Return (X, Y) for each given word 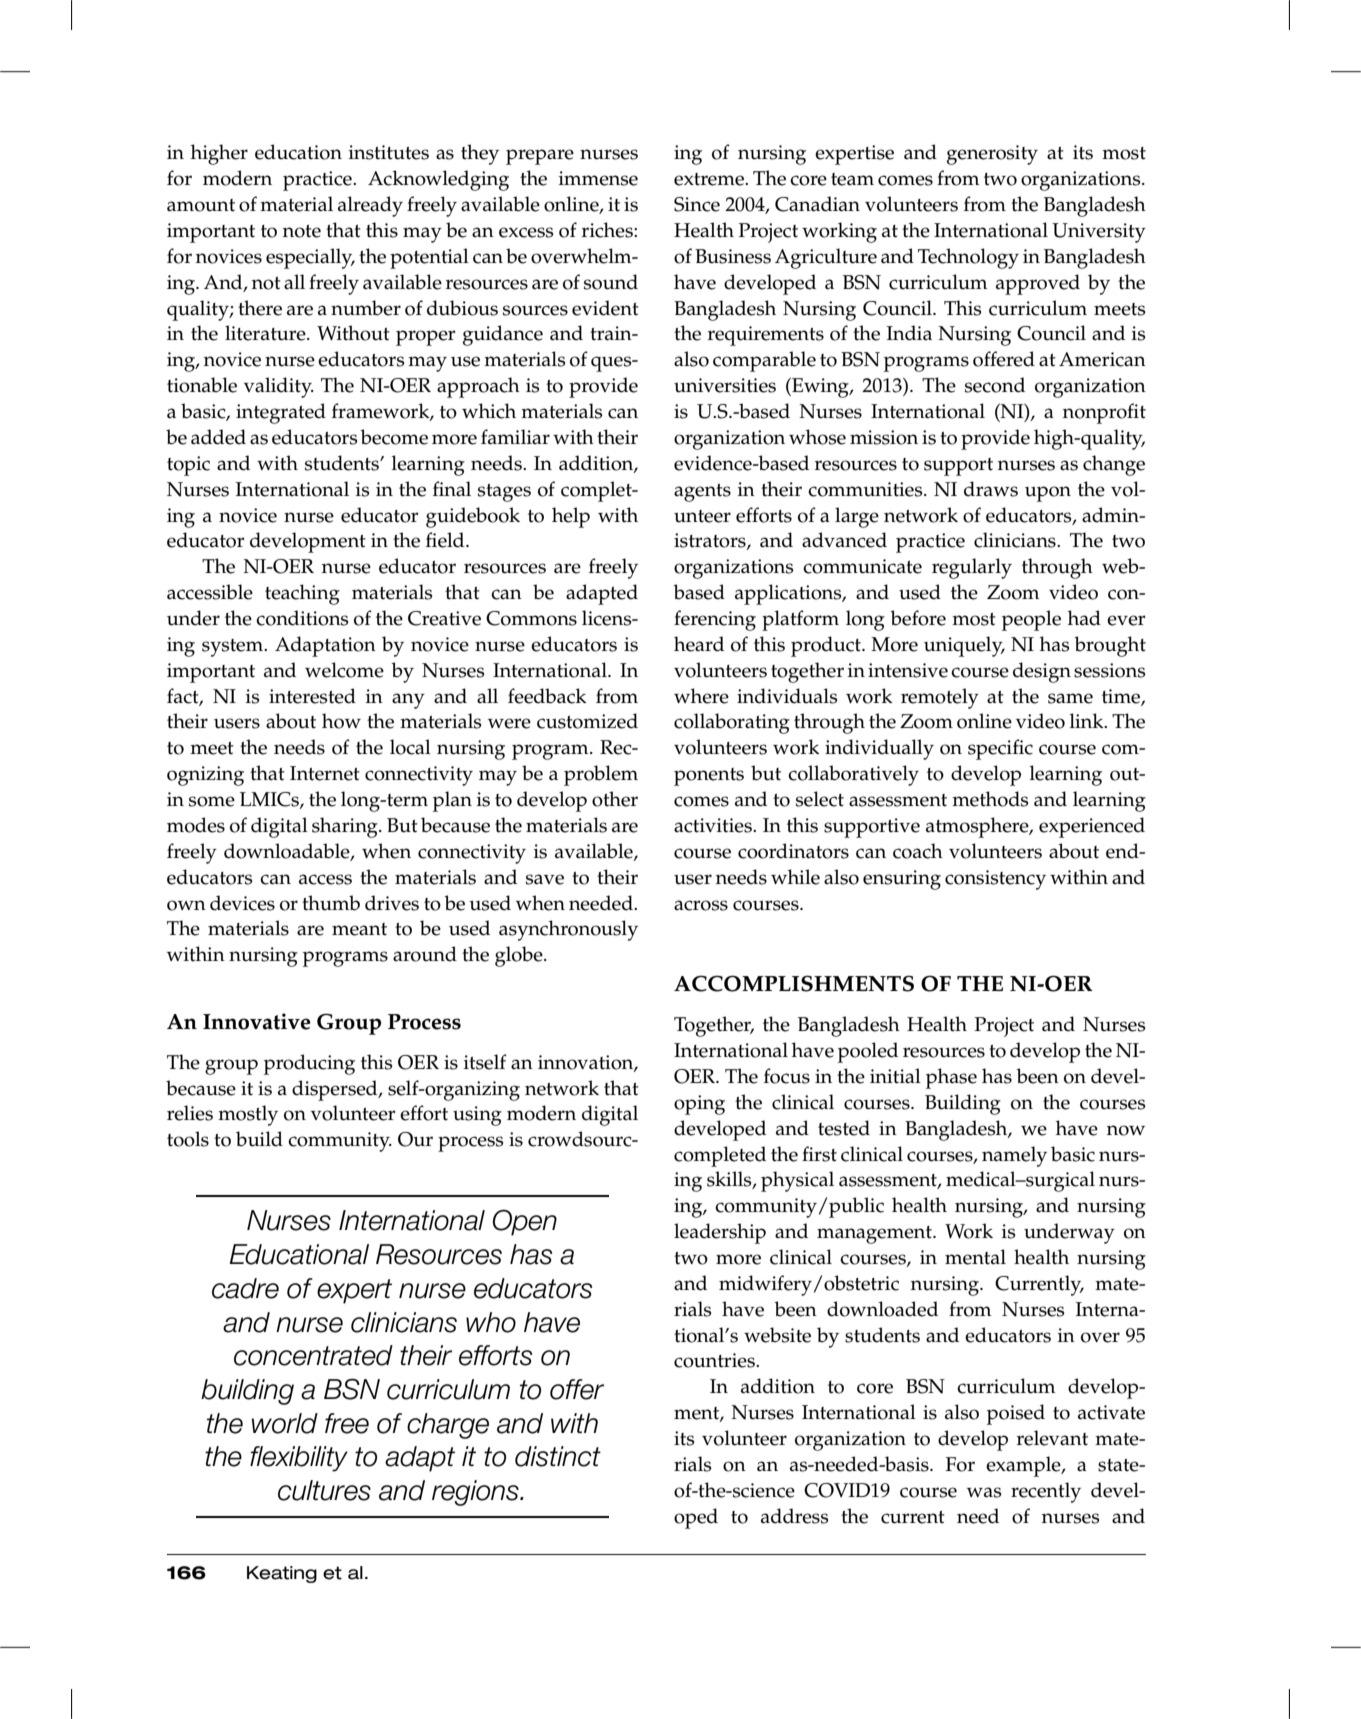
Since (697, 204)
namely (1014, 1156)
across (701, 905)
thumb (331, 903)
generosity (992, 155)
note (302, 231)
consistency (995, 880)
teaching (302, 594)
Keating (282, 1574)
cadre (245, 1288)
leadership (720, 1233)
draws (991, 489)
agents (702, 493)
